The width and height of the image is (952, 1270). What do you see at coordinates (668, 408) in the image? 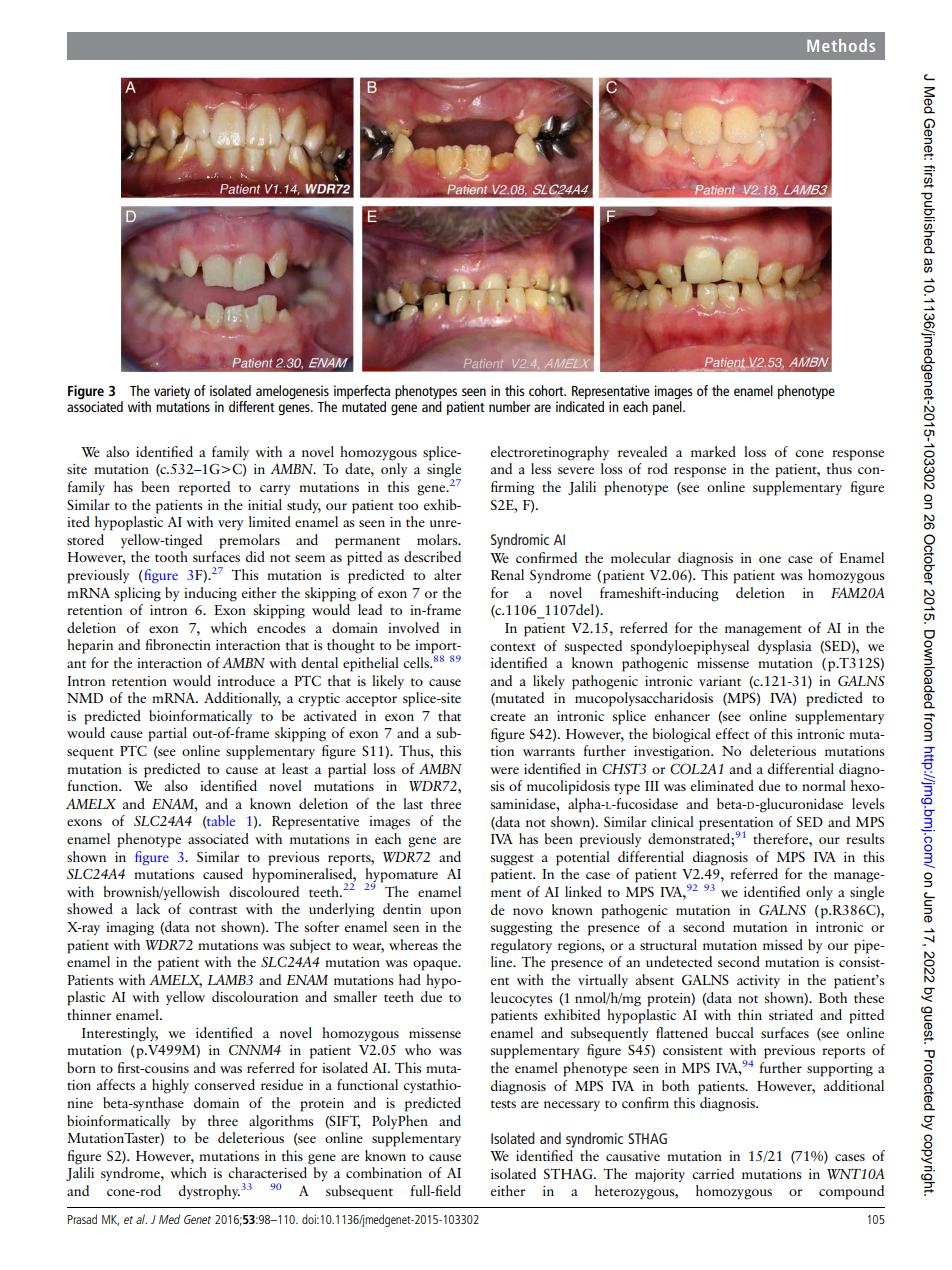
I see `panel` at bounding box center [668, 408].
